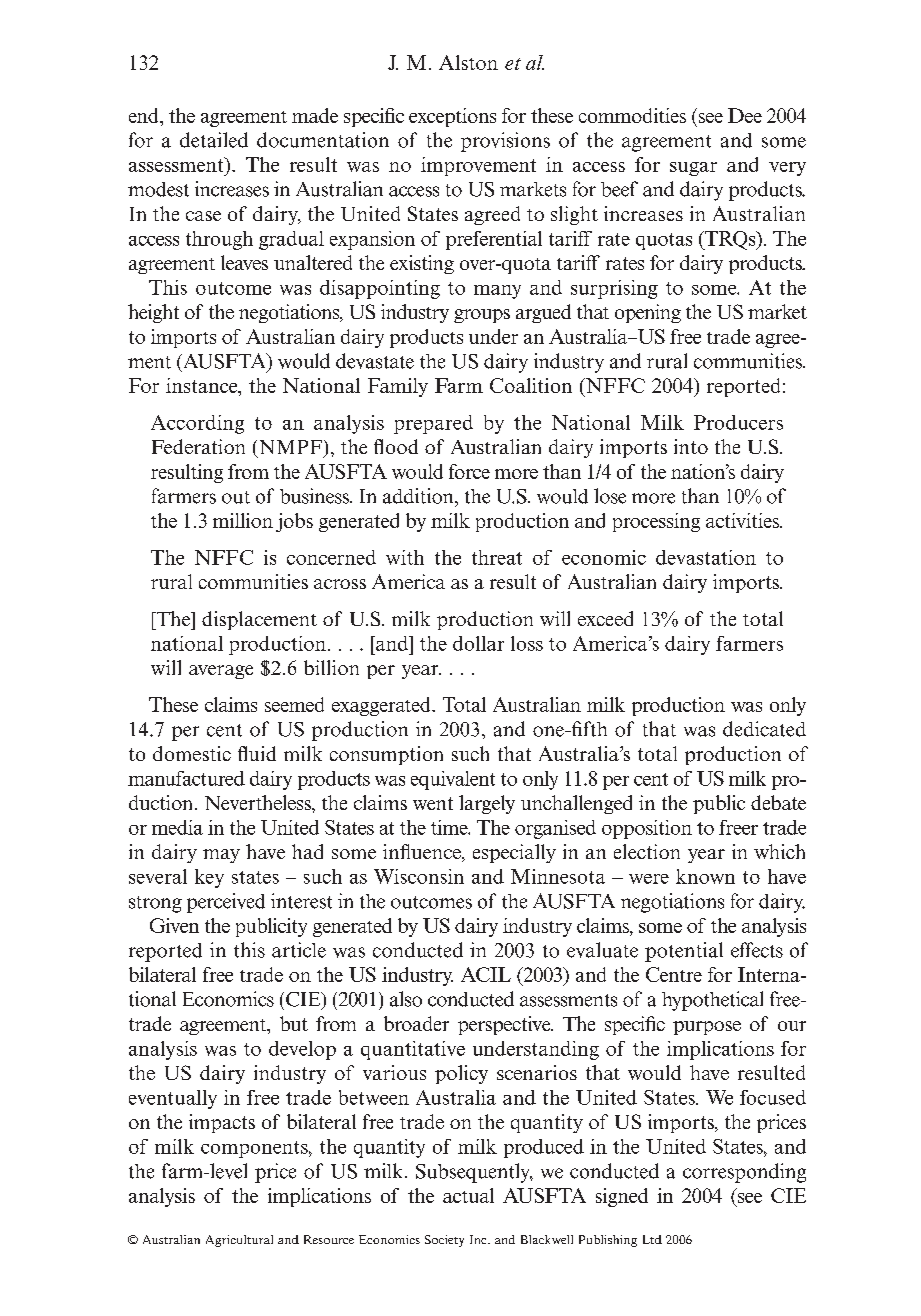 This screenshot has height=1316, width=921. What do you see at coordinates (221, 672) in the screenshot?
I see `average` at bounding box center [221, 672].
